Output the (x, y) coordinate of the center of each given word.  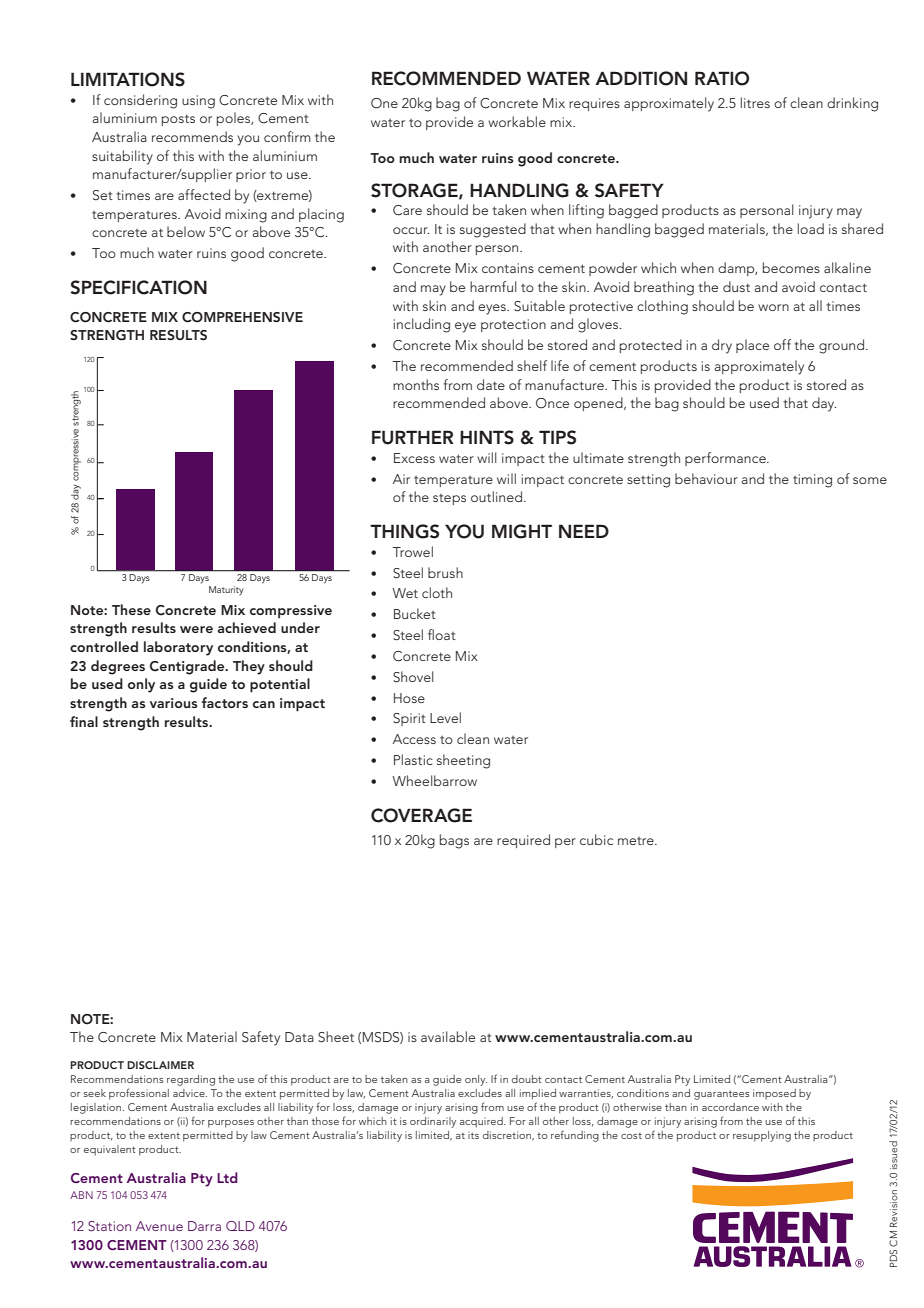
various (174, 703)
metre (637, 841)
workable (517, 121)
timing (812, 481)
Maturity (226, 591)
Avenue (159, 1226)
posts (178, 120)
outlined (496, 496)
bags (454, 841)
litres (755, 102)
